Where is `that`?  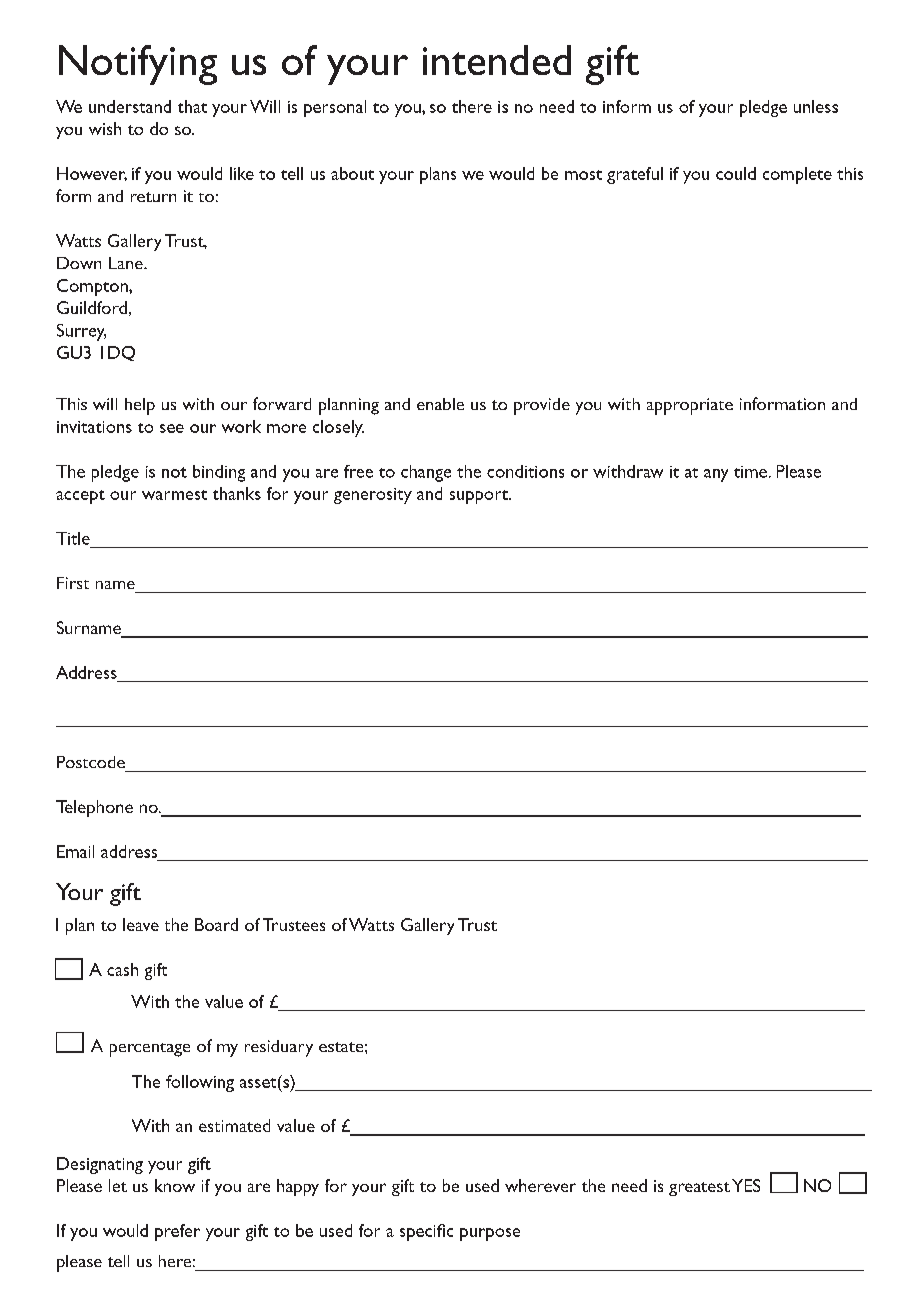 that is located at coordinates (192, 106).
